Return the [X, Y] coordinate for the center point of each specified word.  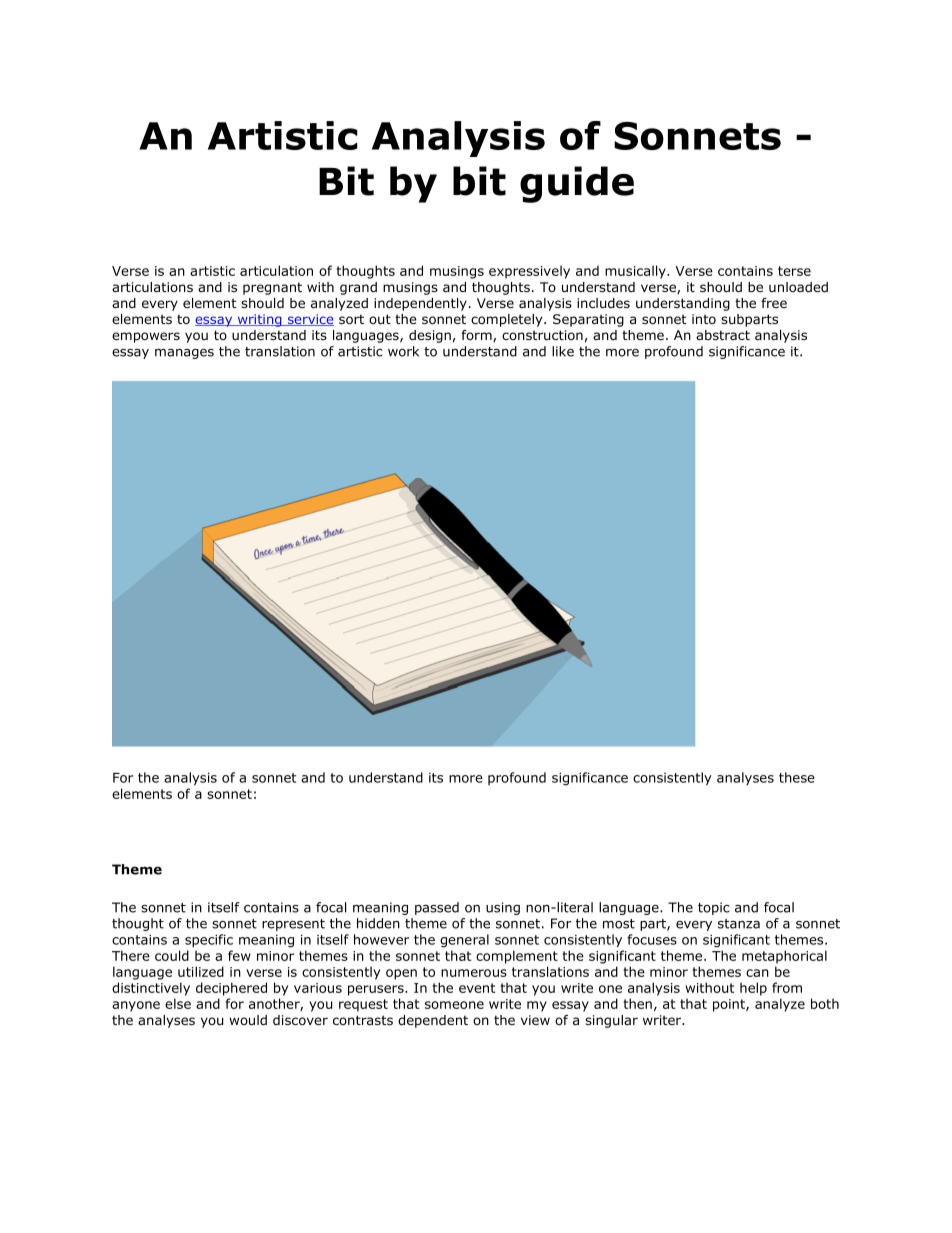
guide [577, 184]
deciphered [231, 989]
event [477, 988]
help [753, 989]
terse [794, 271]
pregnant [272, 288]
